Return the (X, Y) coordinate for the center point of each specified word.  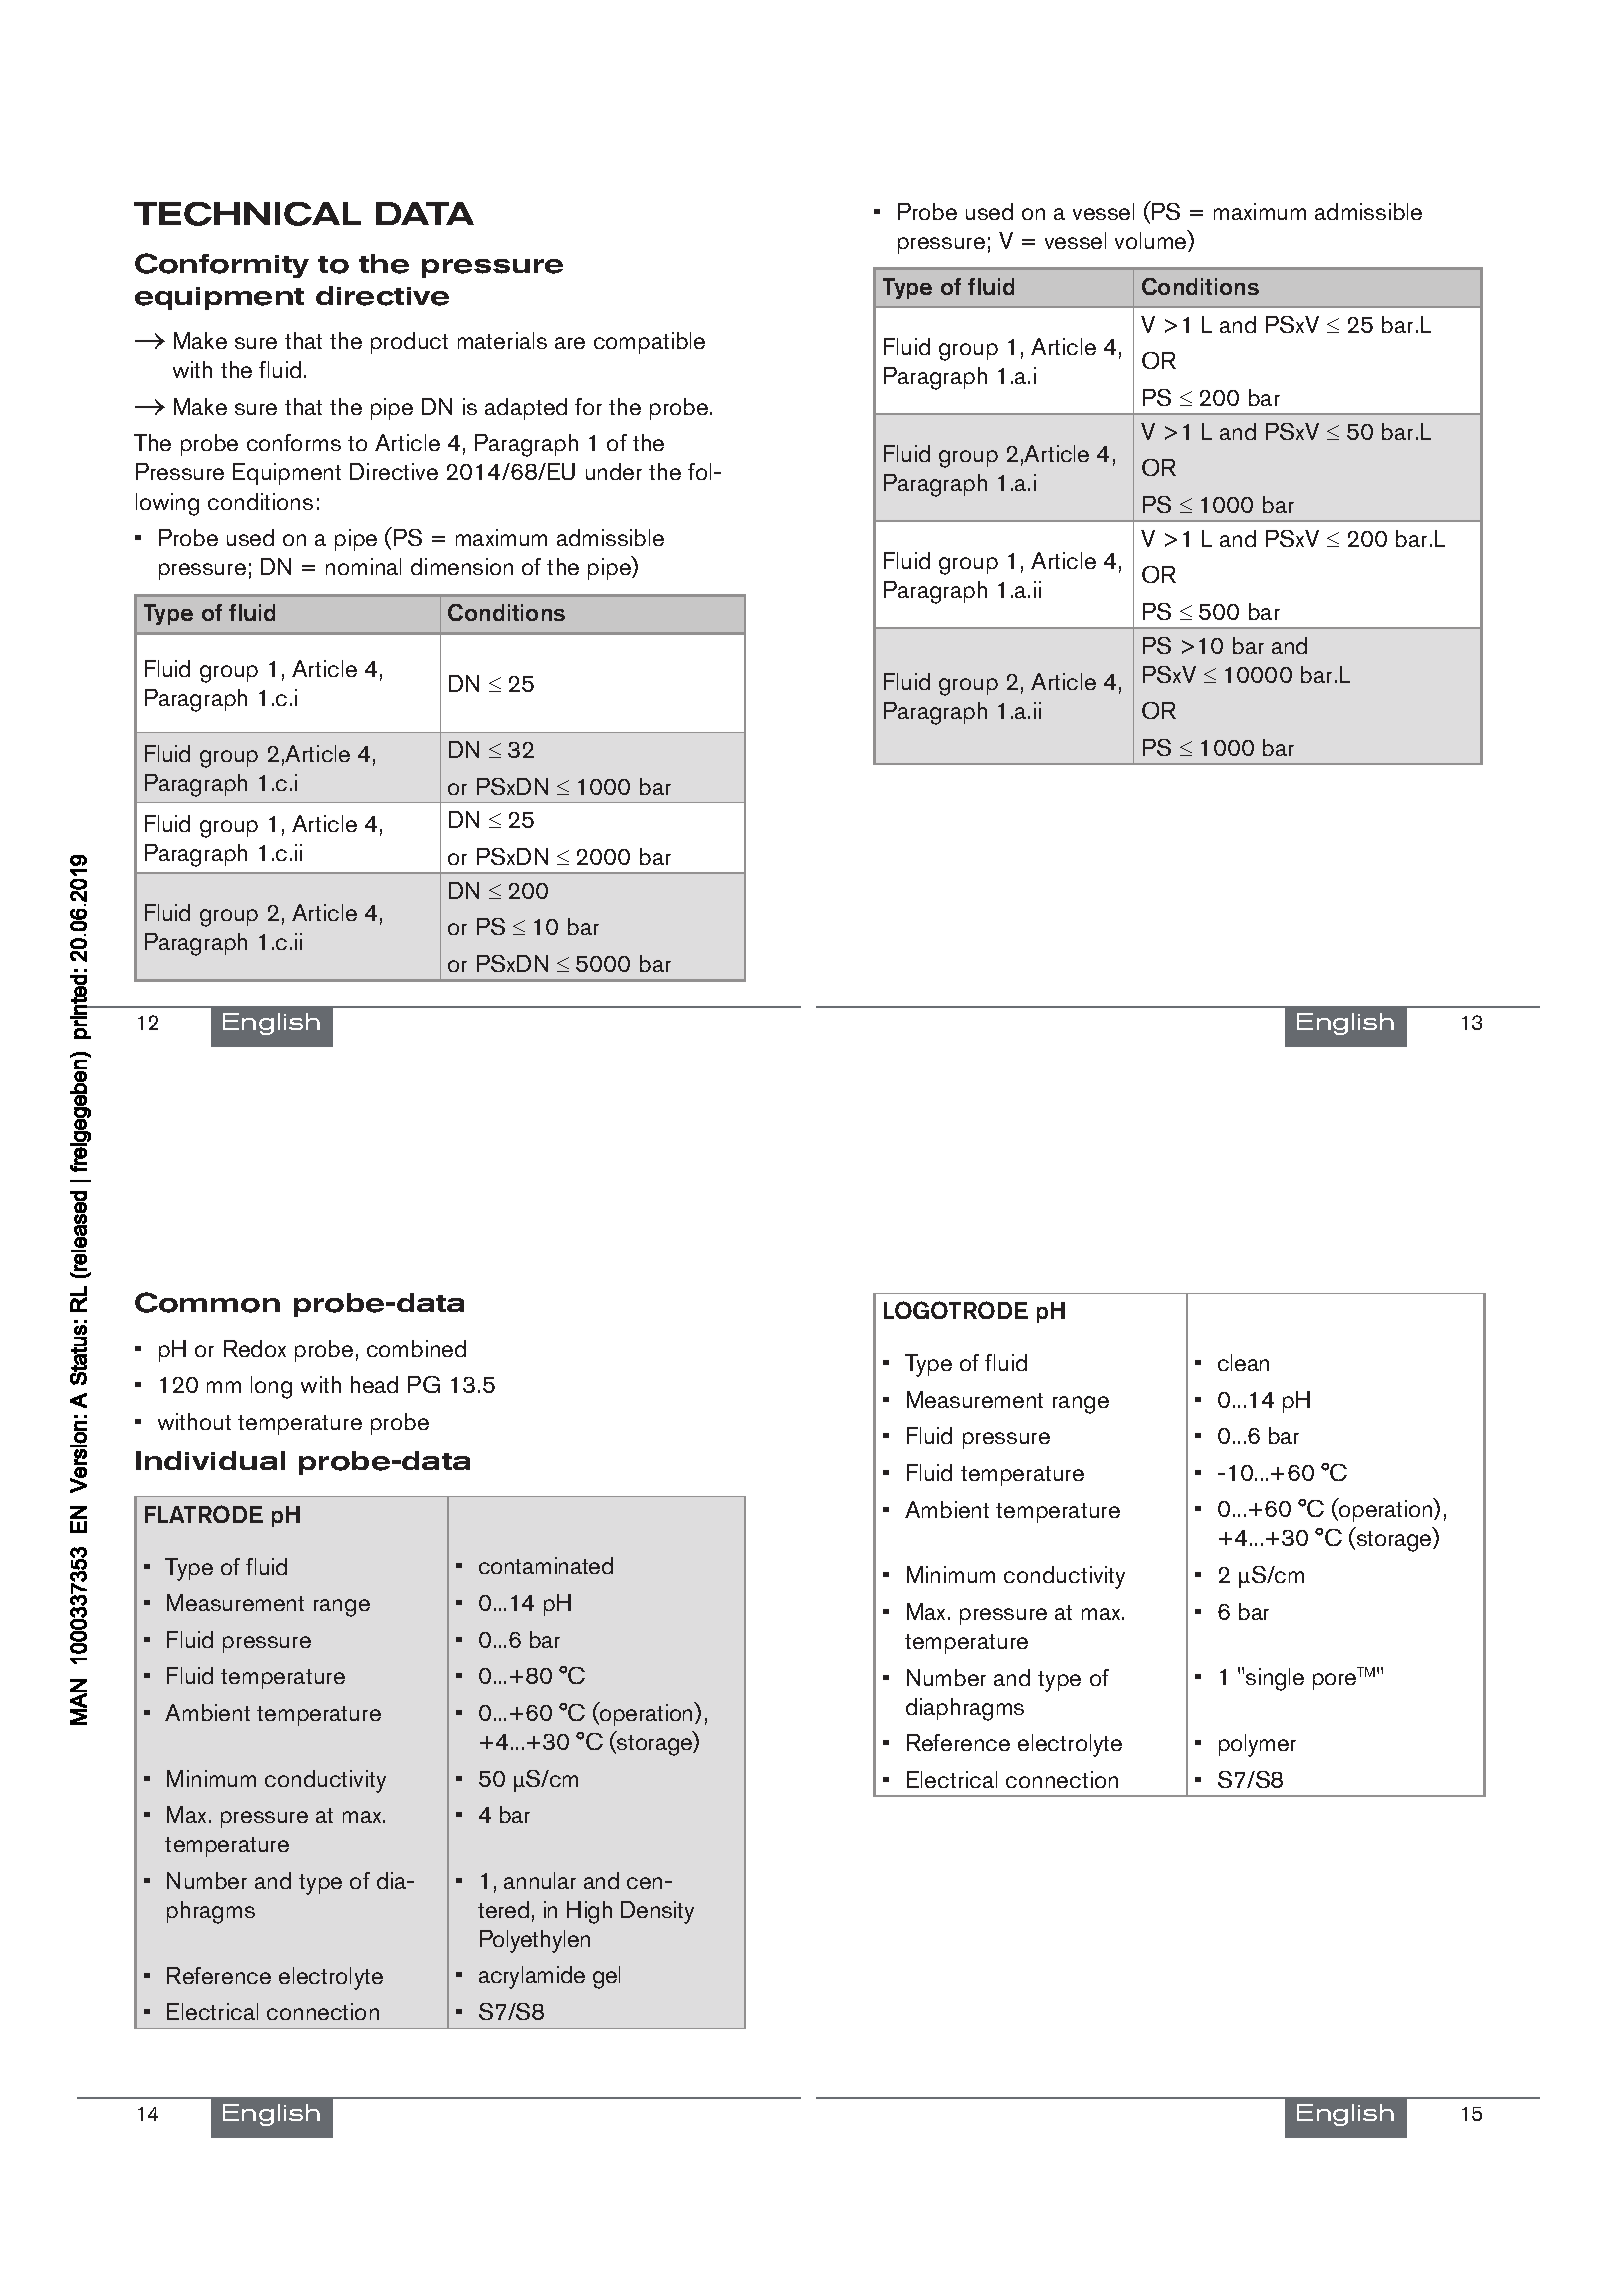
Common (207, 1302)
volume (1152, 241)
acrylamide (532, 1977)
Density (657, 1912)
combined (416, 1348)
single (1275, 1679)
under (614, 471)
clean (1243, 1362)
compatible (649, 343)
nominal (363, 566)
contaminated (546, 1565)
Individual (210, 1460)
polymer (1257, 1745)
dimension (462, 566)
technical (247, 214)
